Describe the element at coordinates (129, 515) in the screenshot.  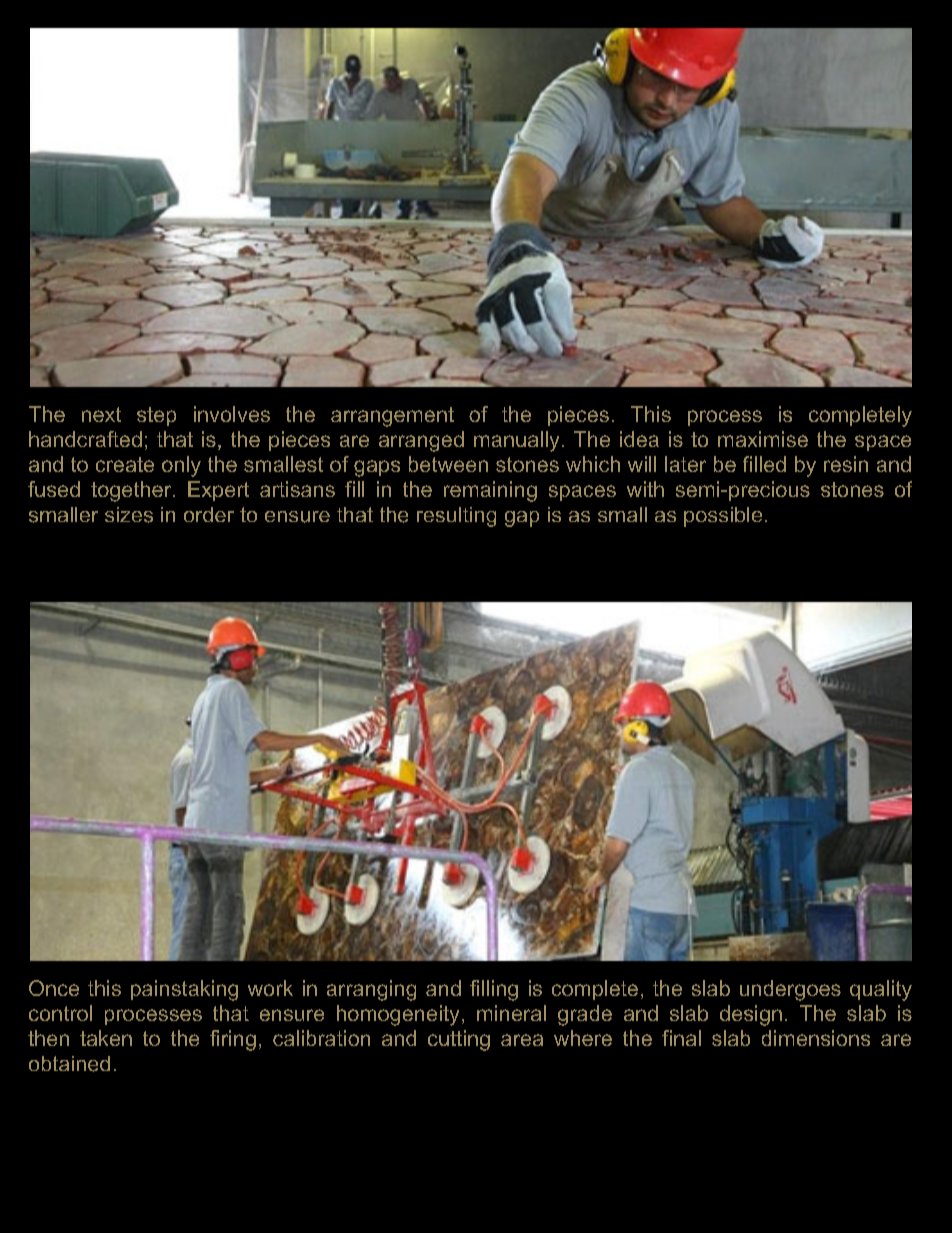
I see `sizes` at that location.
